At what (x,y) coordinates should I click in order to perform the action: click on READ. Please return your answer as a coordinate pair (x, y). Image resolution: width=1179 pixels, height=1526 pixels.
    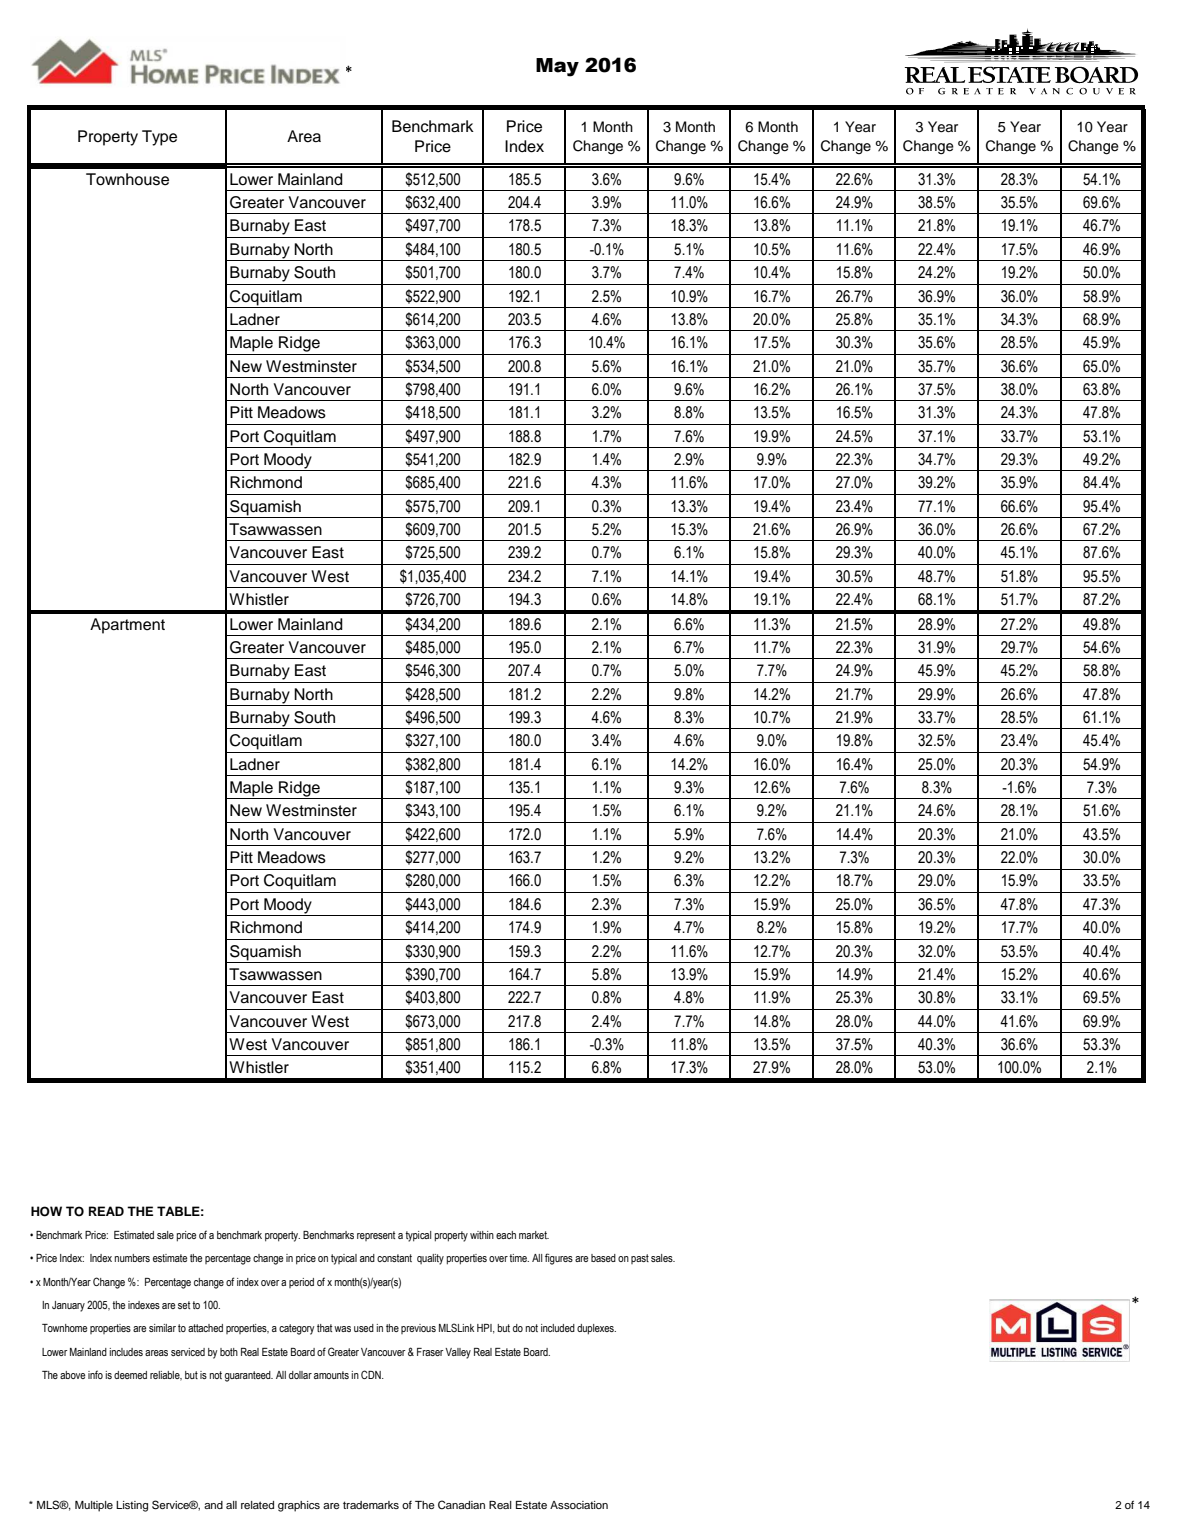
    Looking at the image, I should click on (106, 1211).
